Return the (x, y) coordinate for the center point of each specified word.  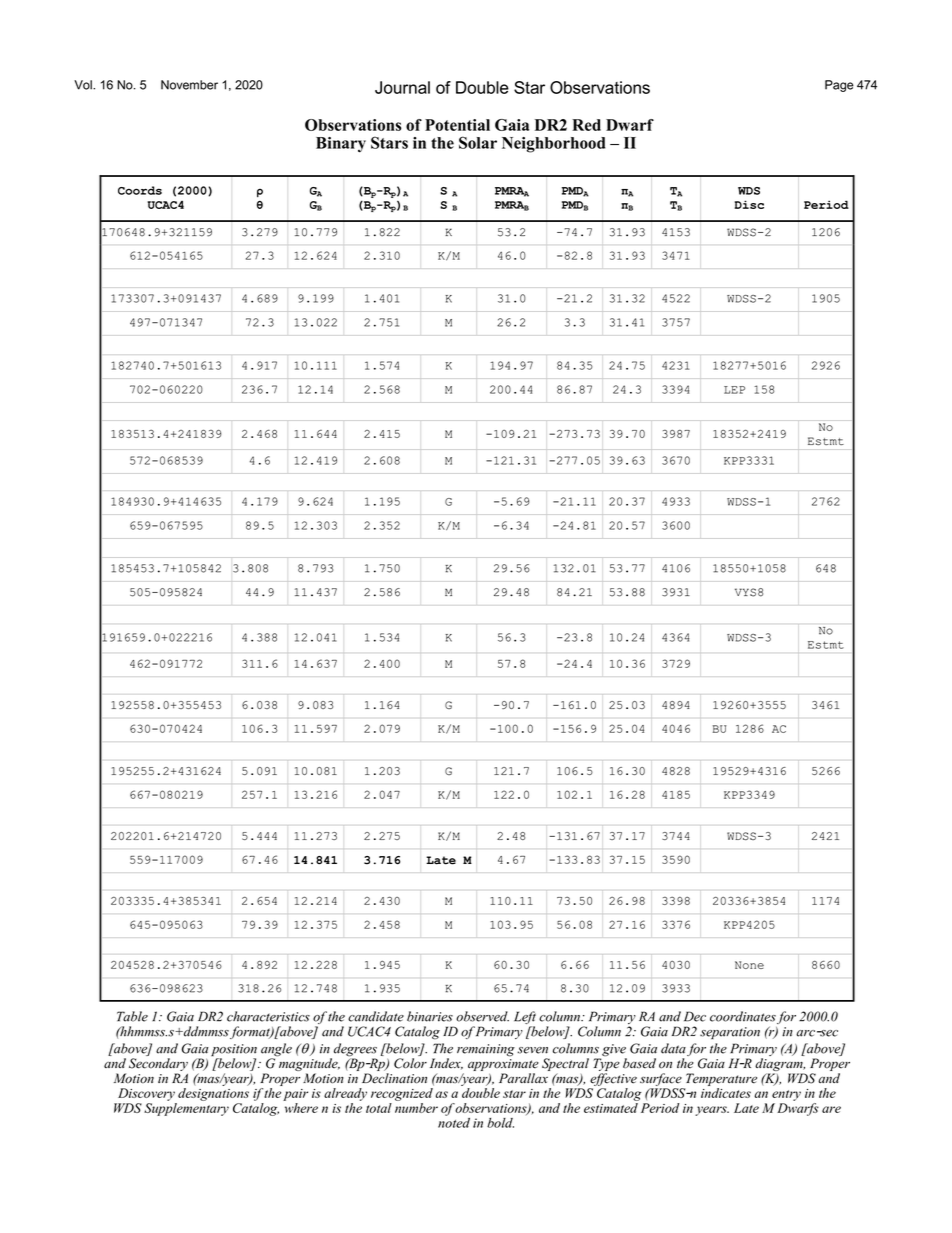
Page (839, 86)
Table (132, 1016)
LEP (734, 390)
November (189, 85)
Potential (457, 125)
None (749, 965)
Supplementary (186, 1108)
